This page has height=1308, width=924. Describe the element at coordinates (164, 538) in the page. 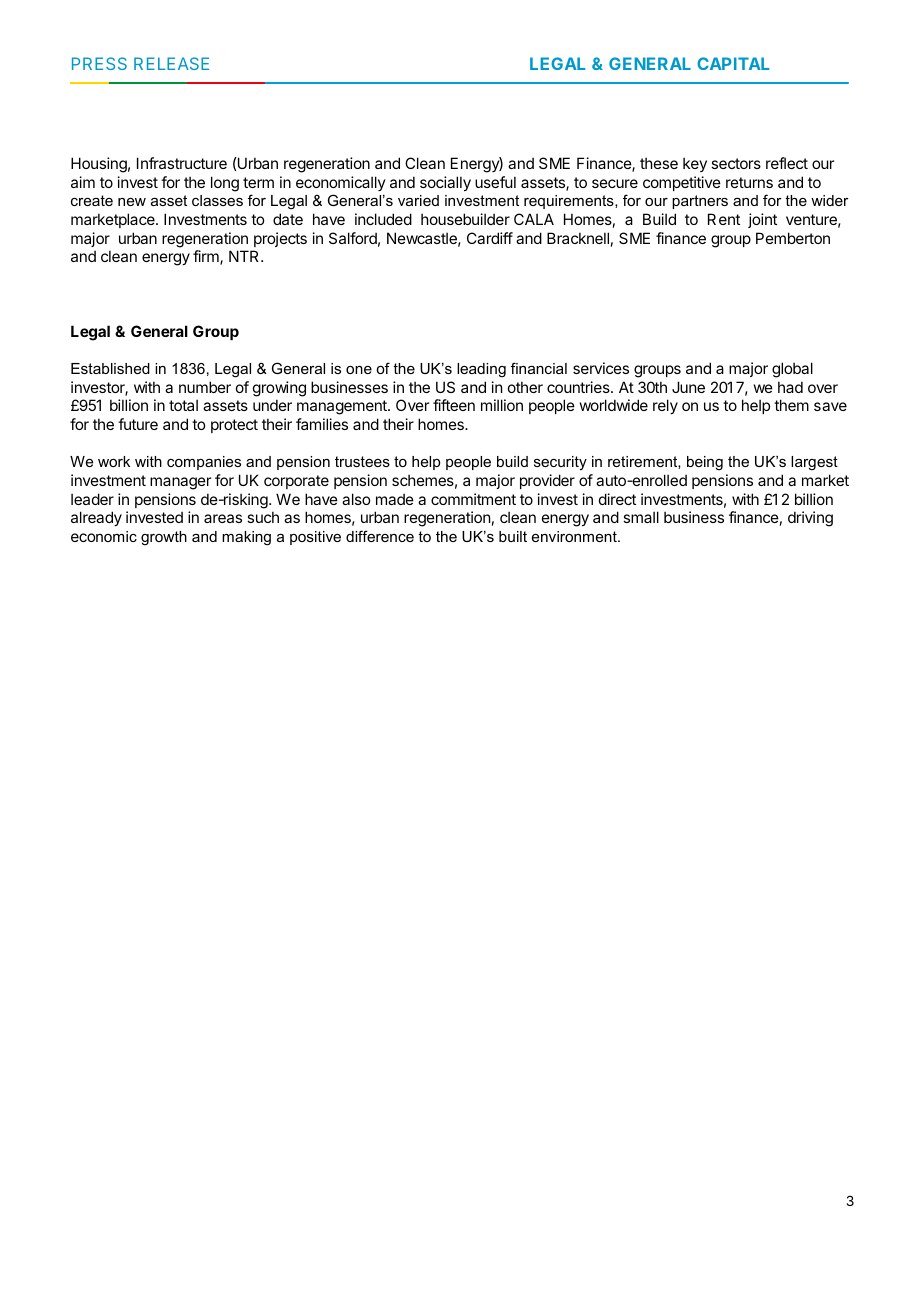

I see `growth` at that location.
